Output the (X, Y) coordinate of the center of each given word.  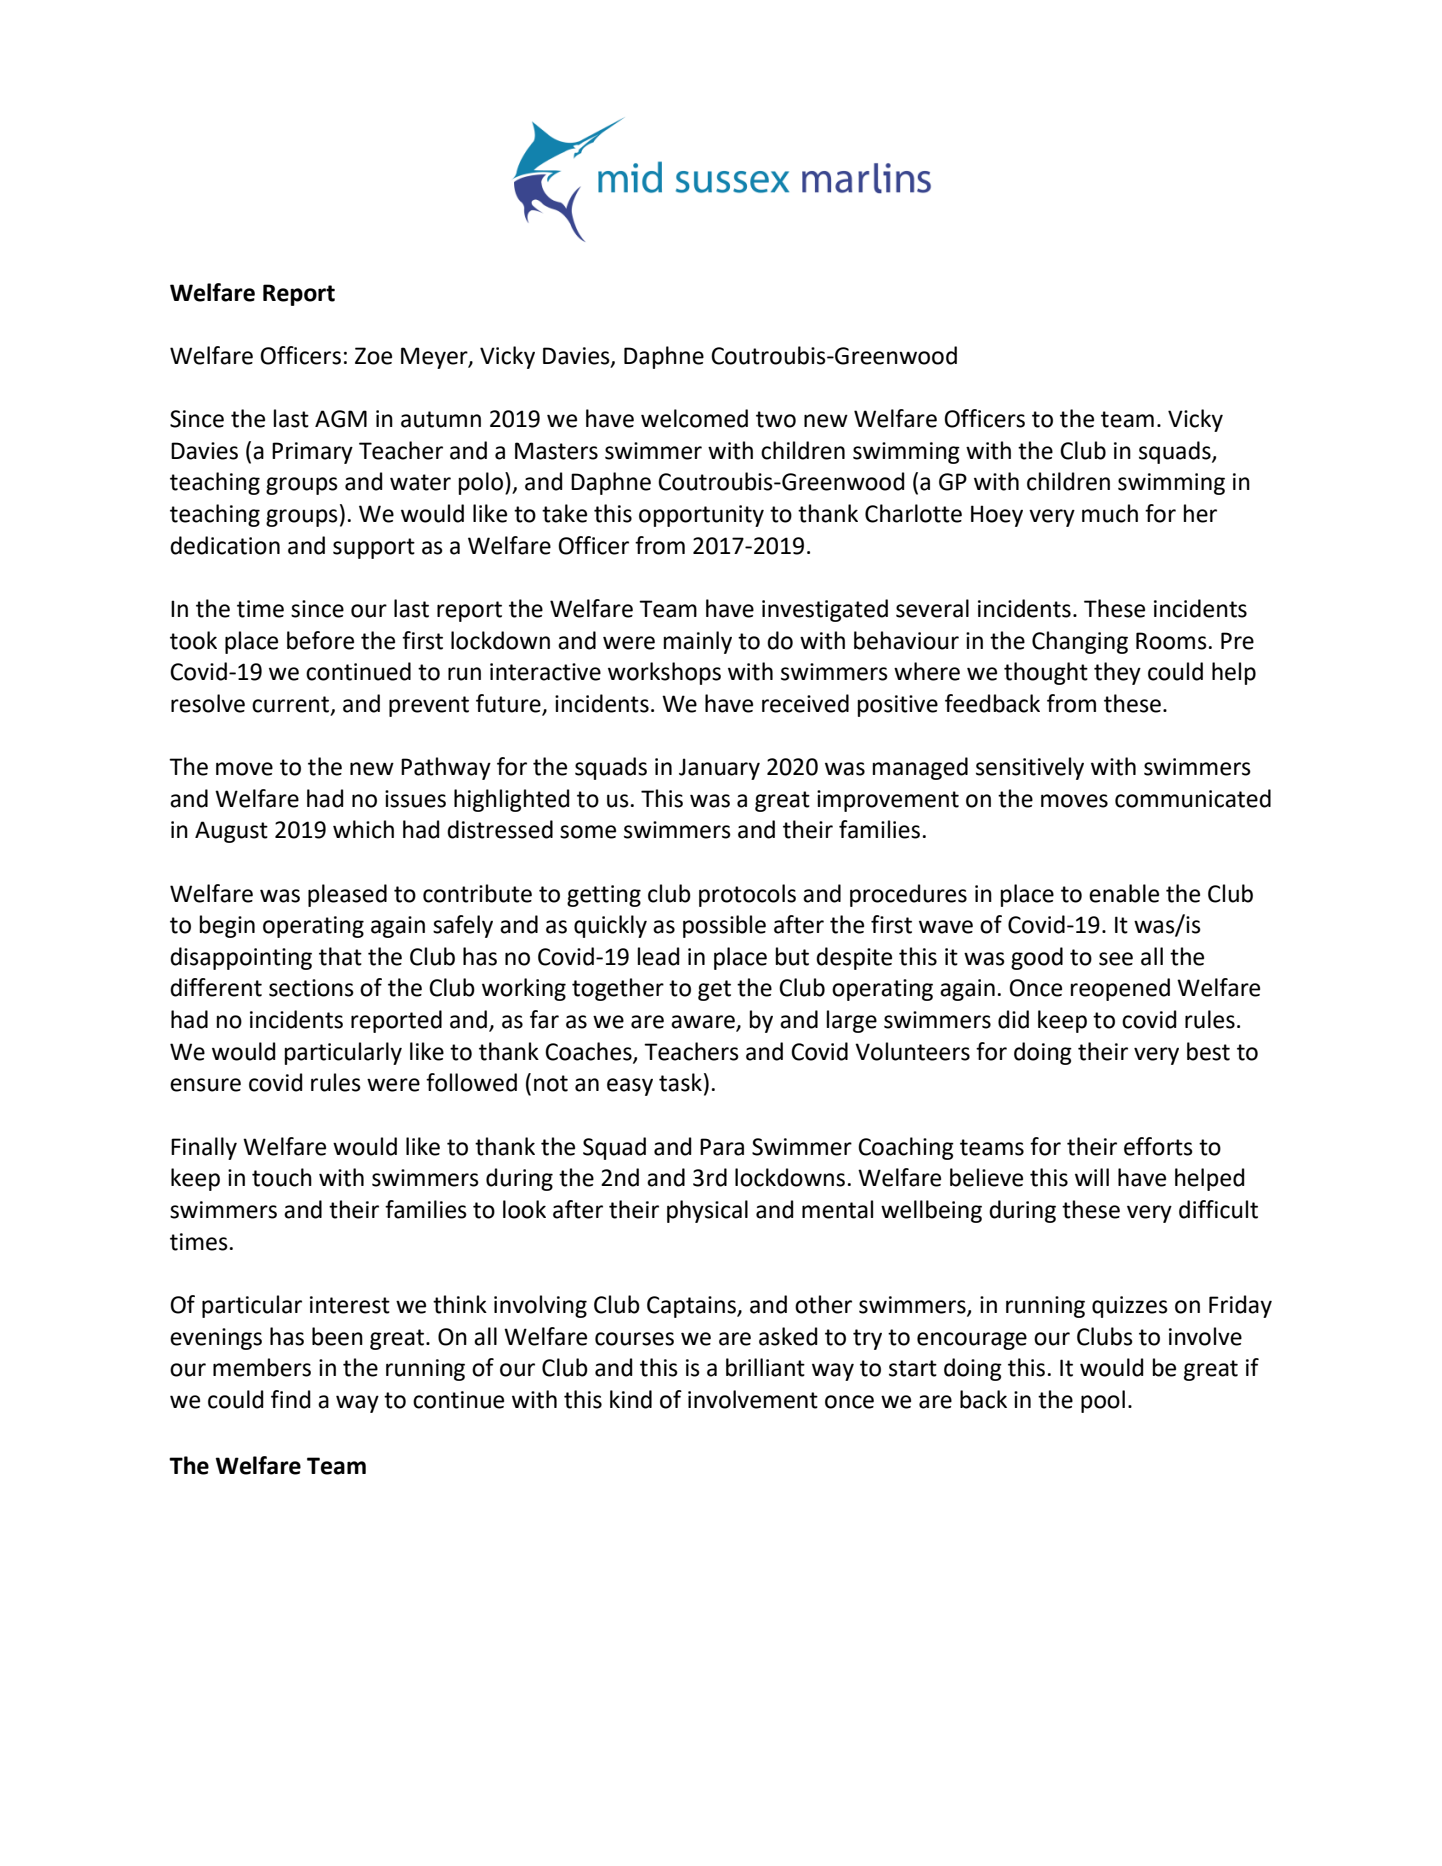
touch (282, 1177)
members (262, 1367)
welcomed (694, 418)
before (320, 640)
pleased (347, 895)
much (1110, 513)
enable (1124, 893)
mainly (698, 642)
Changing (1080, 642)
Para (722, 1147)
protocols (747, 895)
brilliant (765, 1367)
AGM (341, 419)
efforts (1158, 1146)
